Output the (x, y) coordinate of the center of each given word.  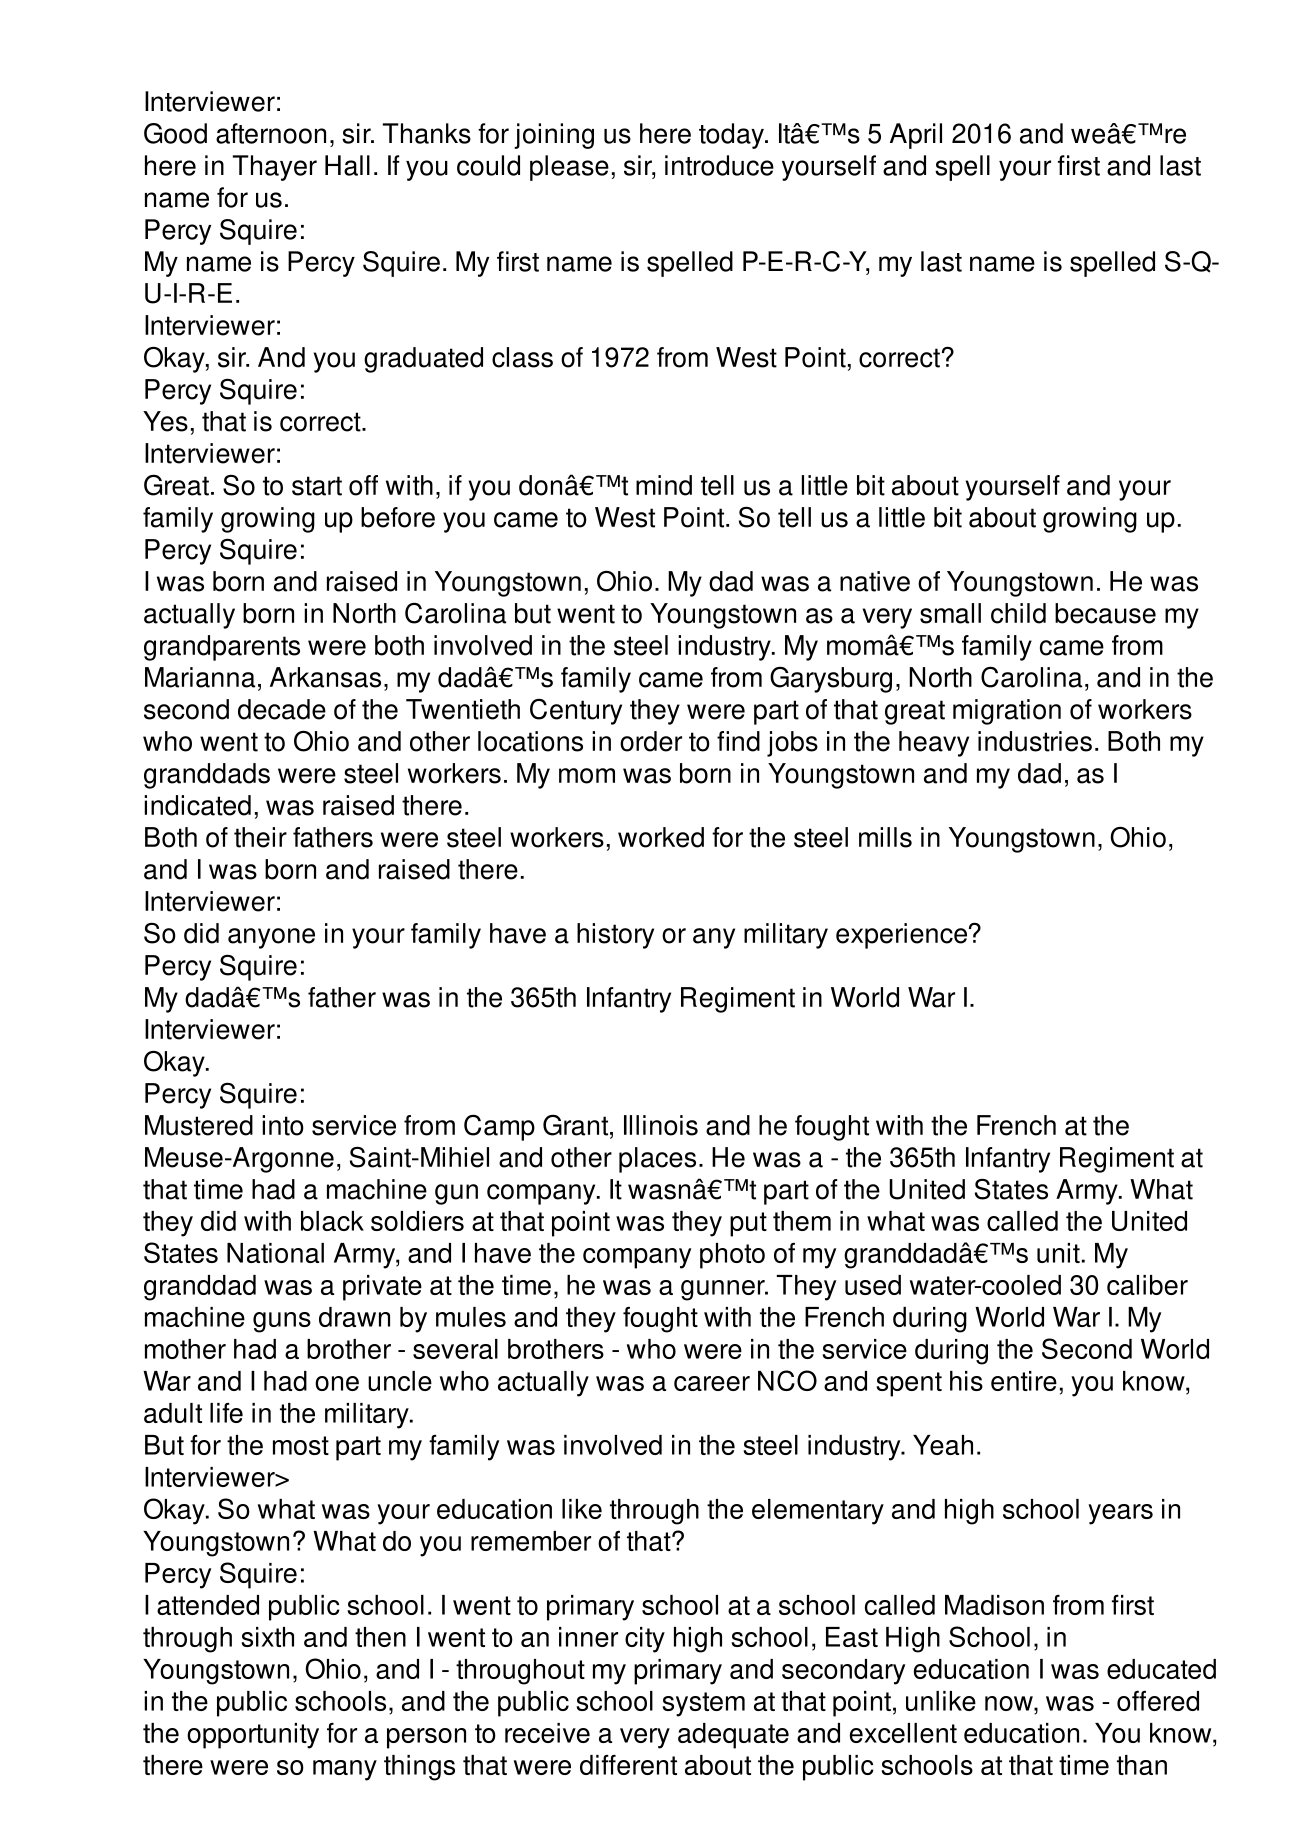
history (615, 936)
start (317, 486)
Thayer (275, 168)
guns (282, 1322)
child (1018, 613)
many (345, 1770)
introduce (719, 165)
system (703, 1704)
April (916, 136)
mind (664, 485)
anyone (271, 938)
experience (901, 936)
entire (1024, 1381)
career (712, 1383)
